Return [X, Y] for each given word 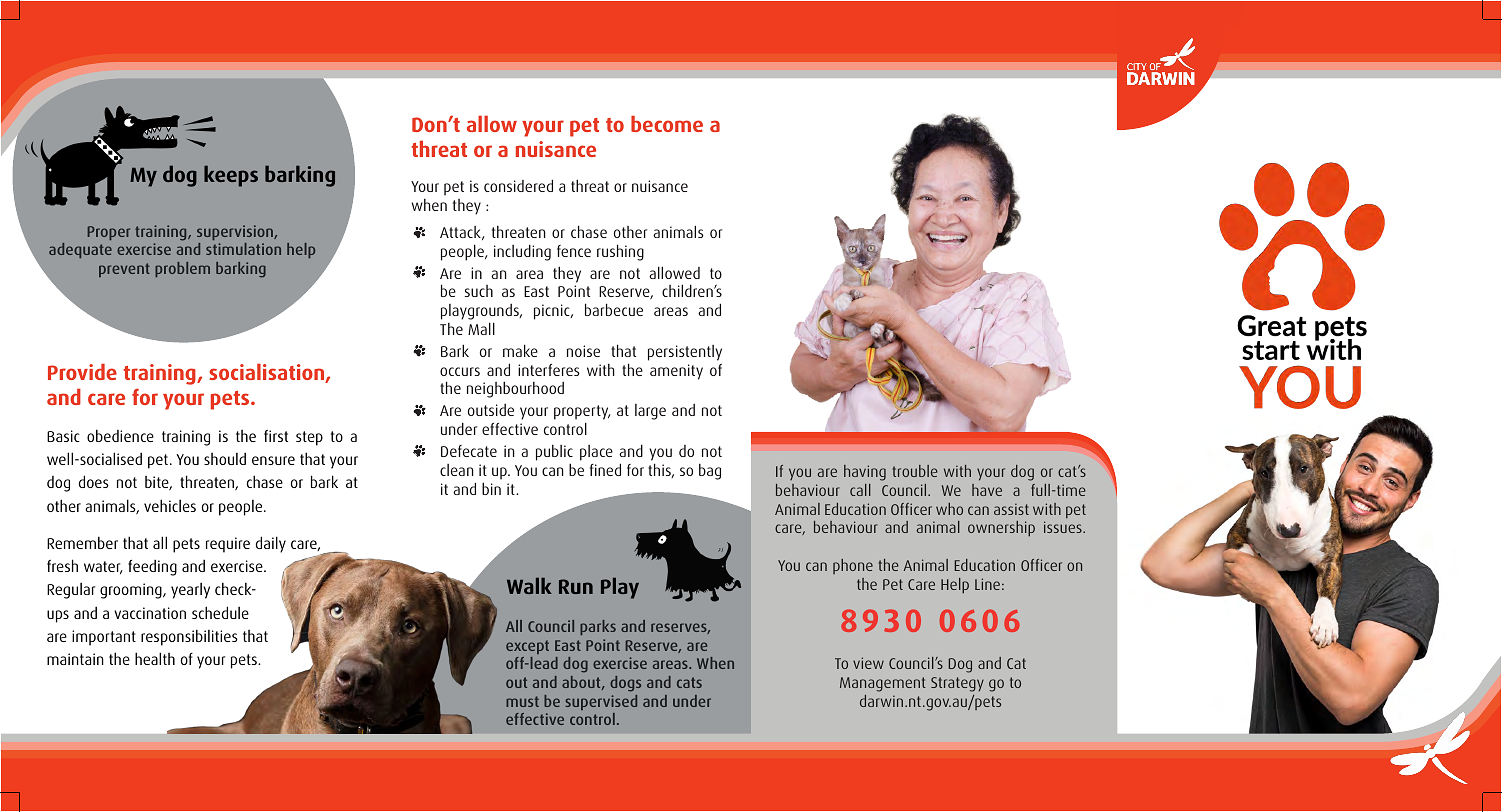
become [667, 124]
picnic [553, 312]
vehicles [170, 505]
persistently [685, 353]
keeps [231, 176]
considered [518, 185]
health [155, 658]
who [949, 509]
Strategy [957, 684]
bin [491, 488]
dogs [625, 684]
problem [182, 269]
